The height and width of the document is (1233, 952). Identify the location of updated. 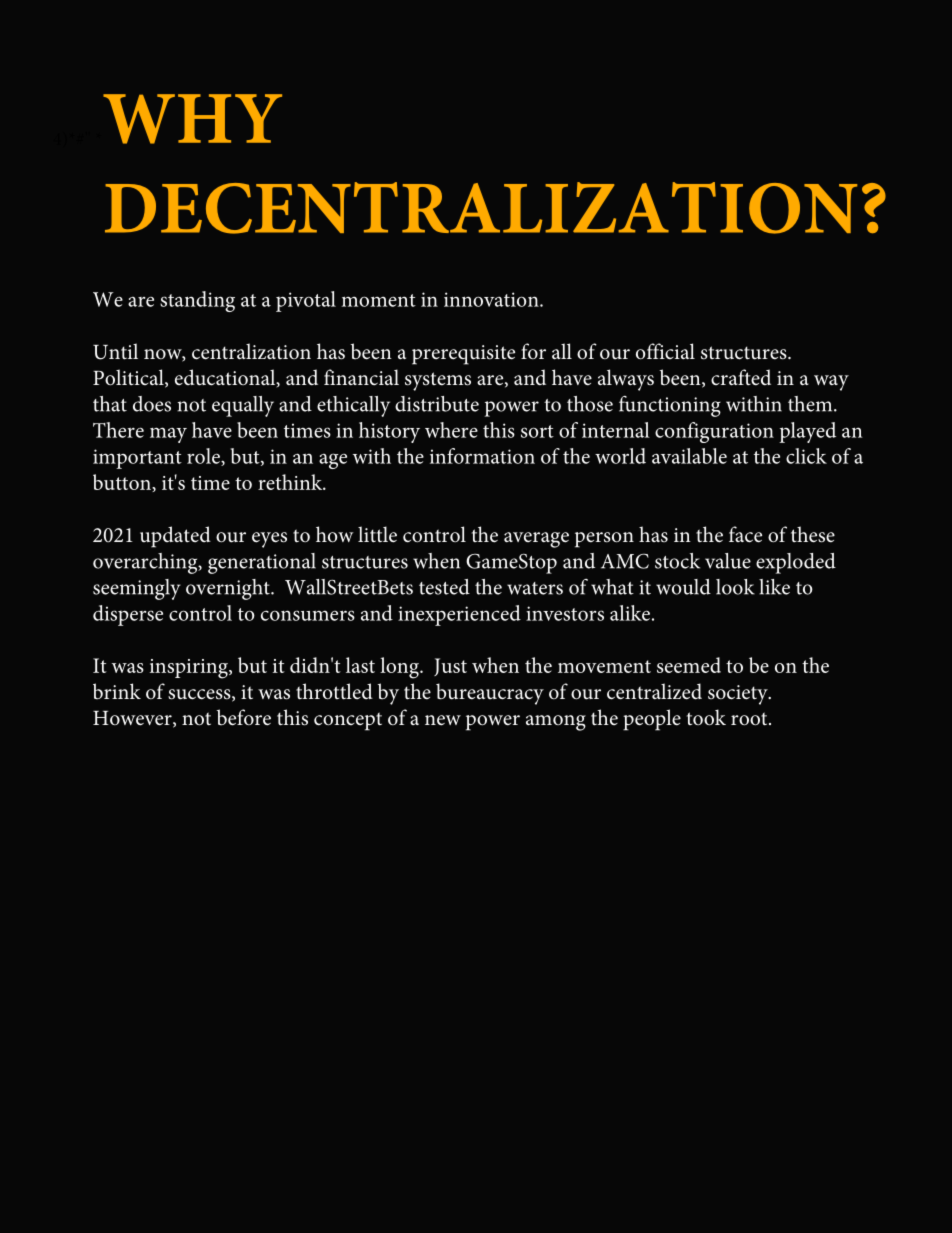
(175, 537).
